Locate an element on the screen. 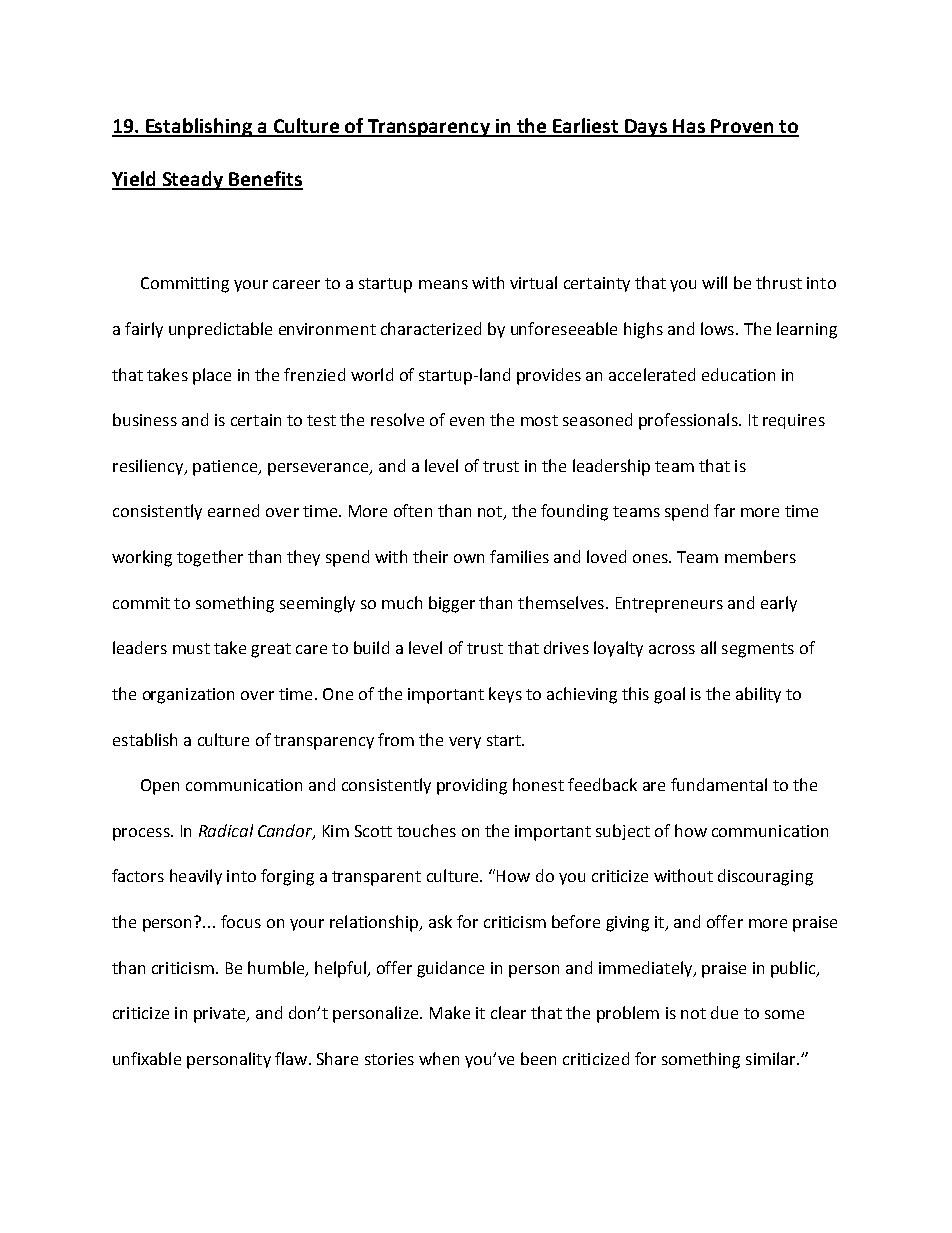  bigger is located at coordinates (452, 604).
